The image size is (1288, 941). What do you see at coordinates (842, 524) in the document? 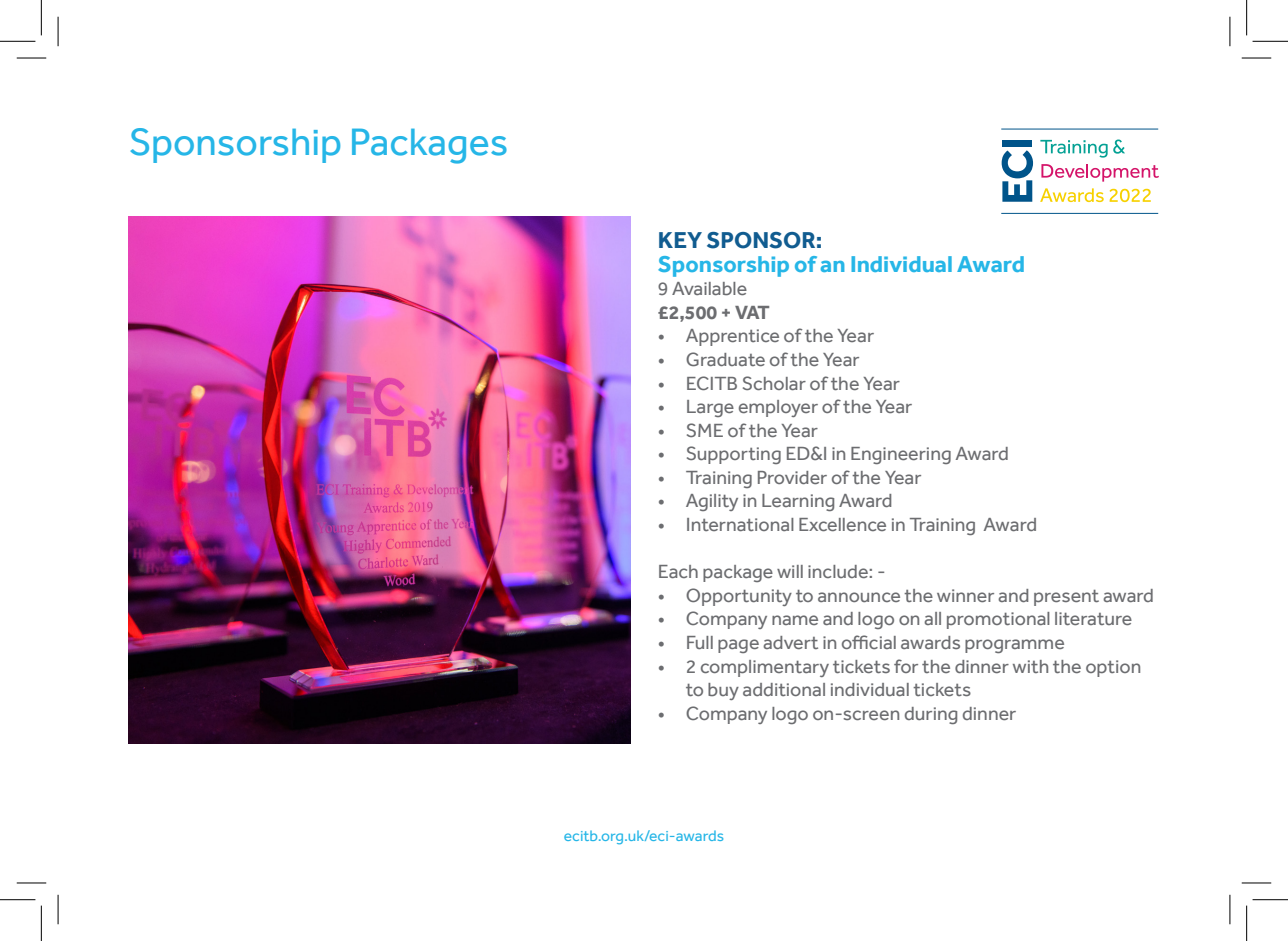
I see `Excellence` at bounding box center [842, 524].
